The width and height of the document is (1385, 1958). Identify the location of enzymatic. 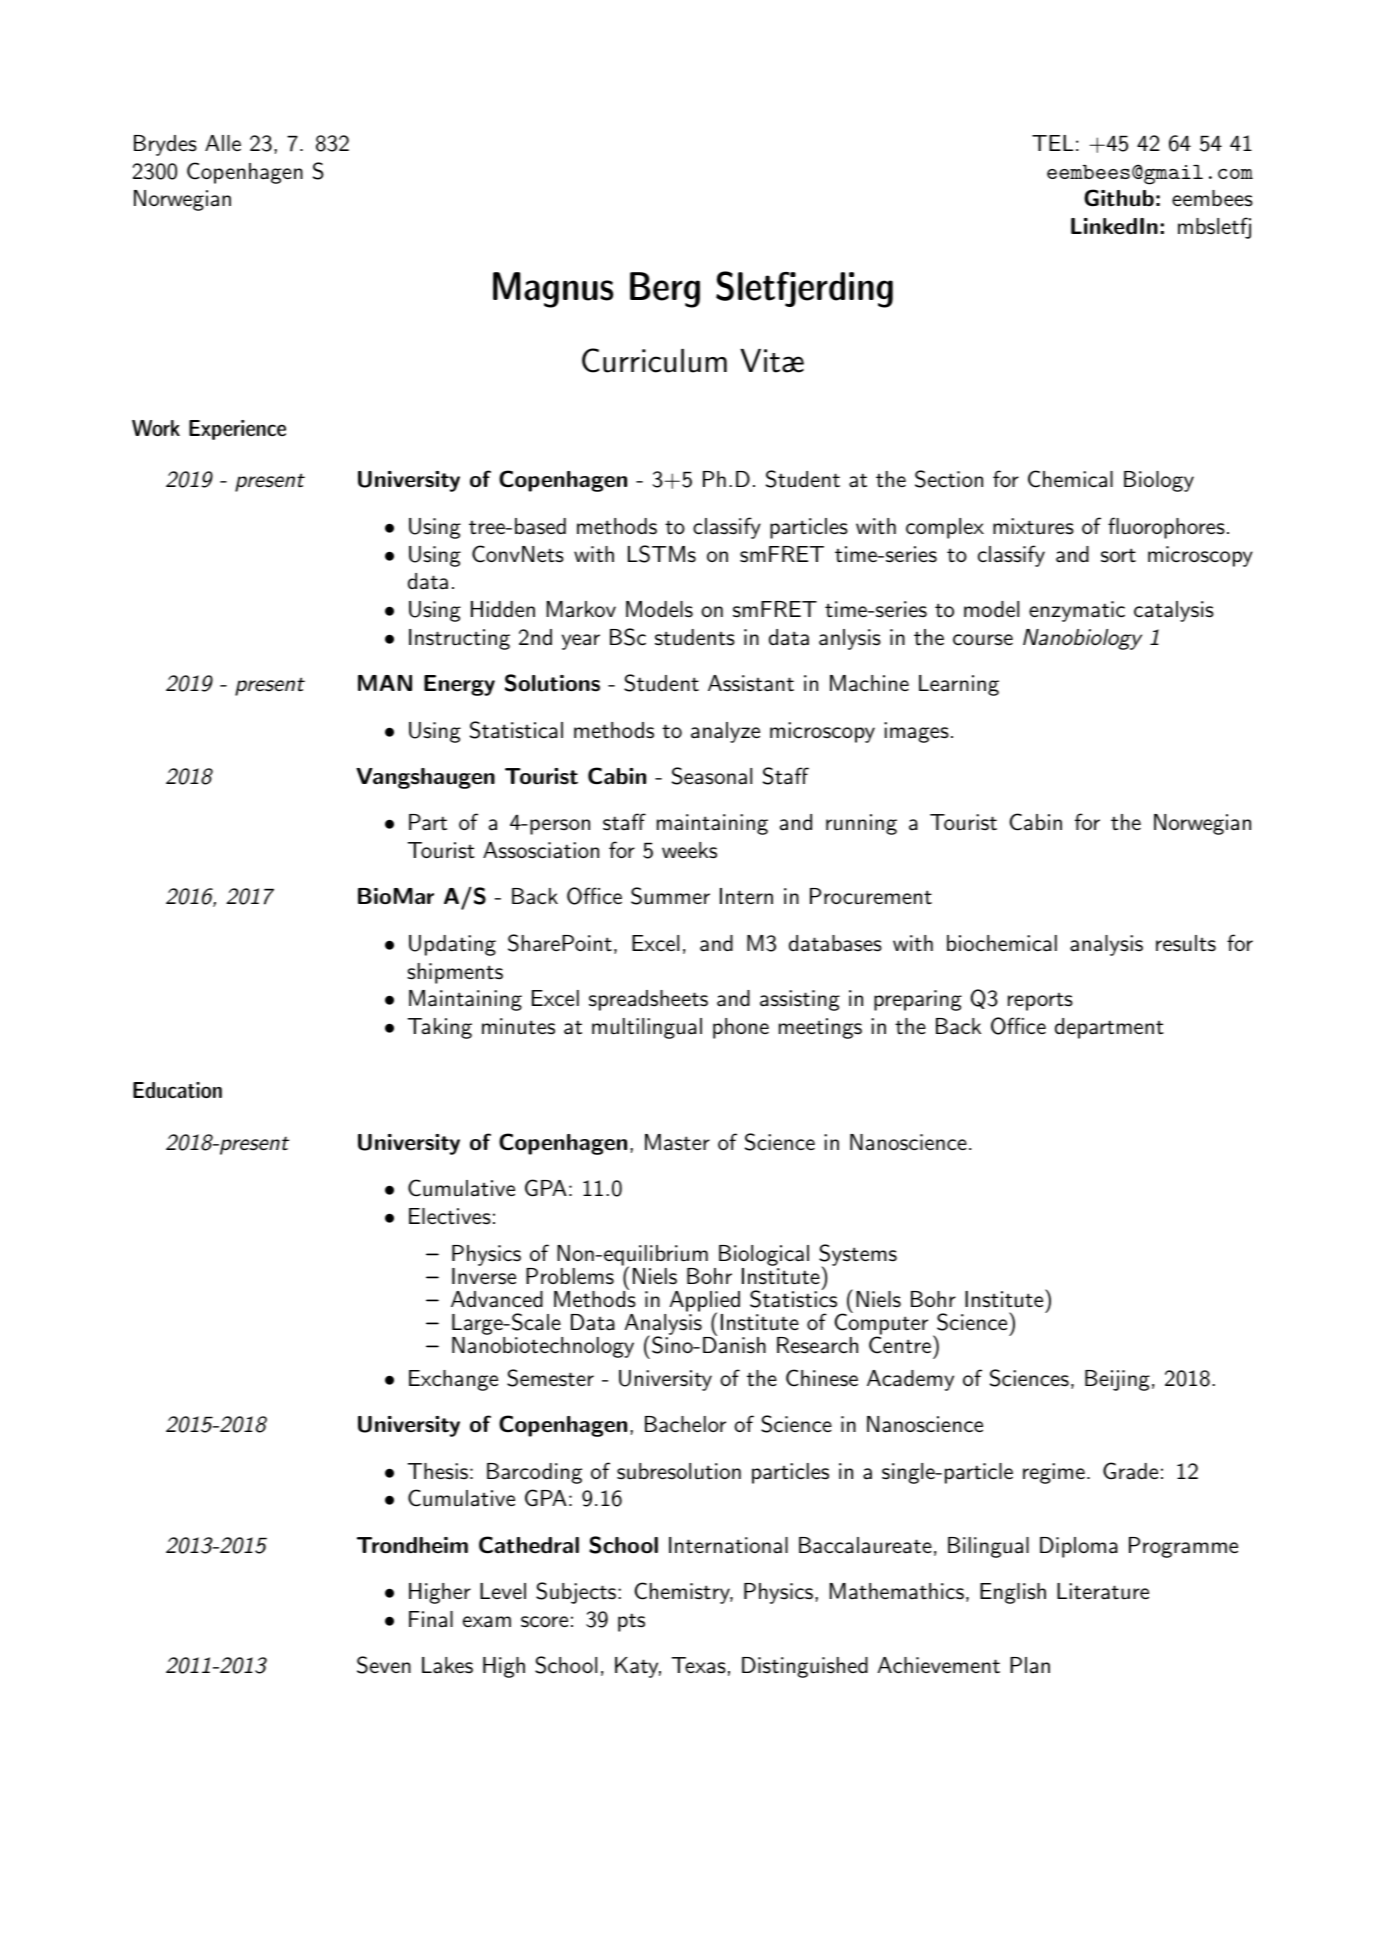
(1077, 611).
